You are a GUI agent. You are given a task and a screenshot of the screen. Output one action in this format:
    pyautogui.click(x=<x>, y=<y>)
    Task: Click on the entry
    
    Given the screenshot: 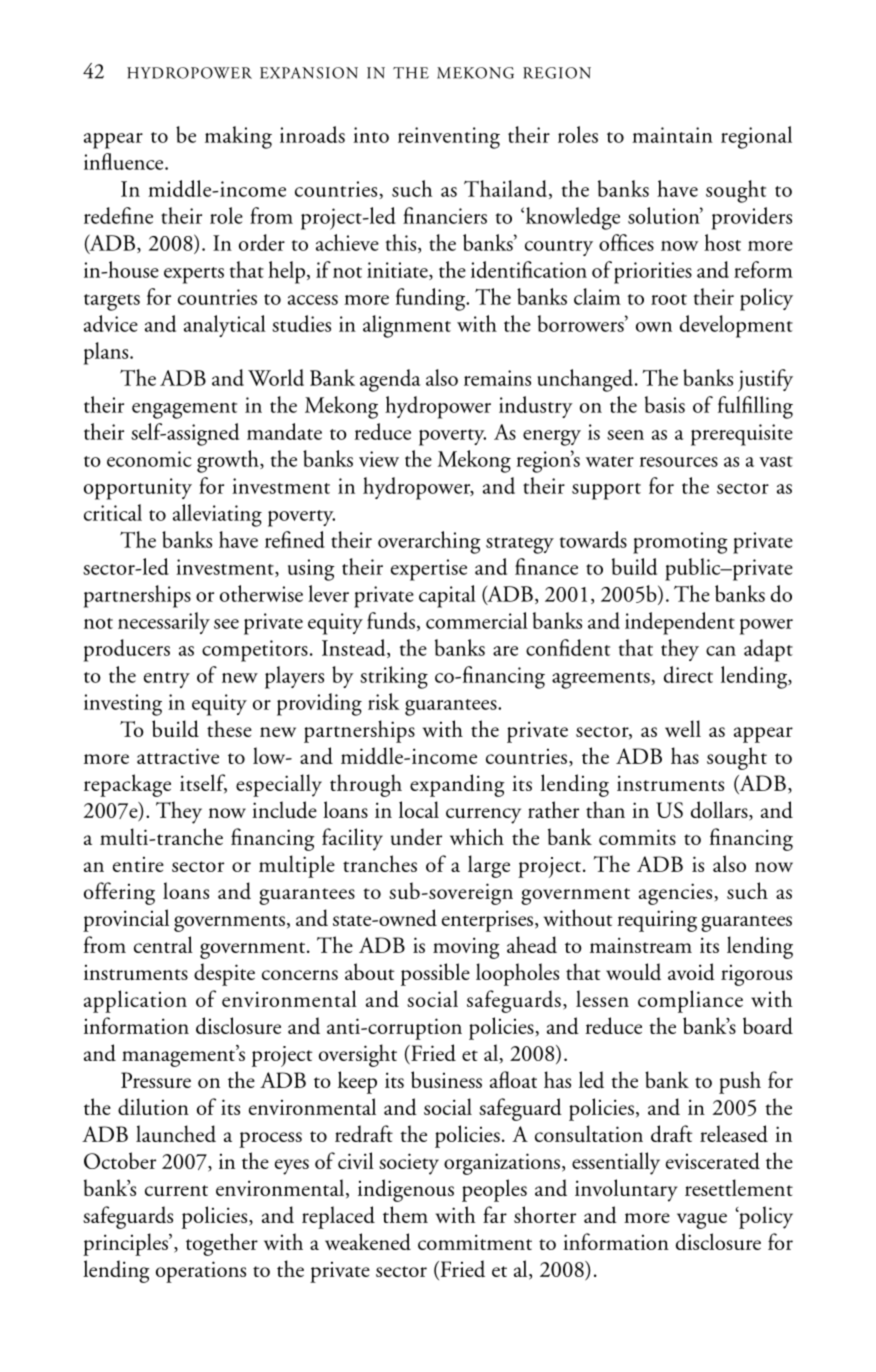 What is the action you would take?
    pyautogui.click(x=167, y=680)
